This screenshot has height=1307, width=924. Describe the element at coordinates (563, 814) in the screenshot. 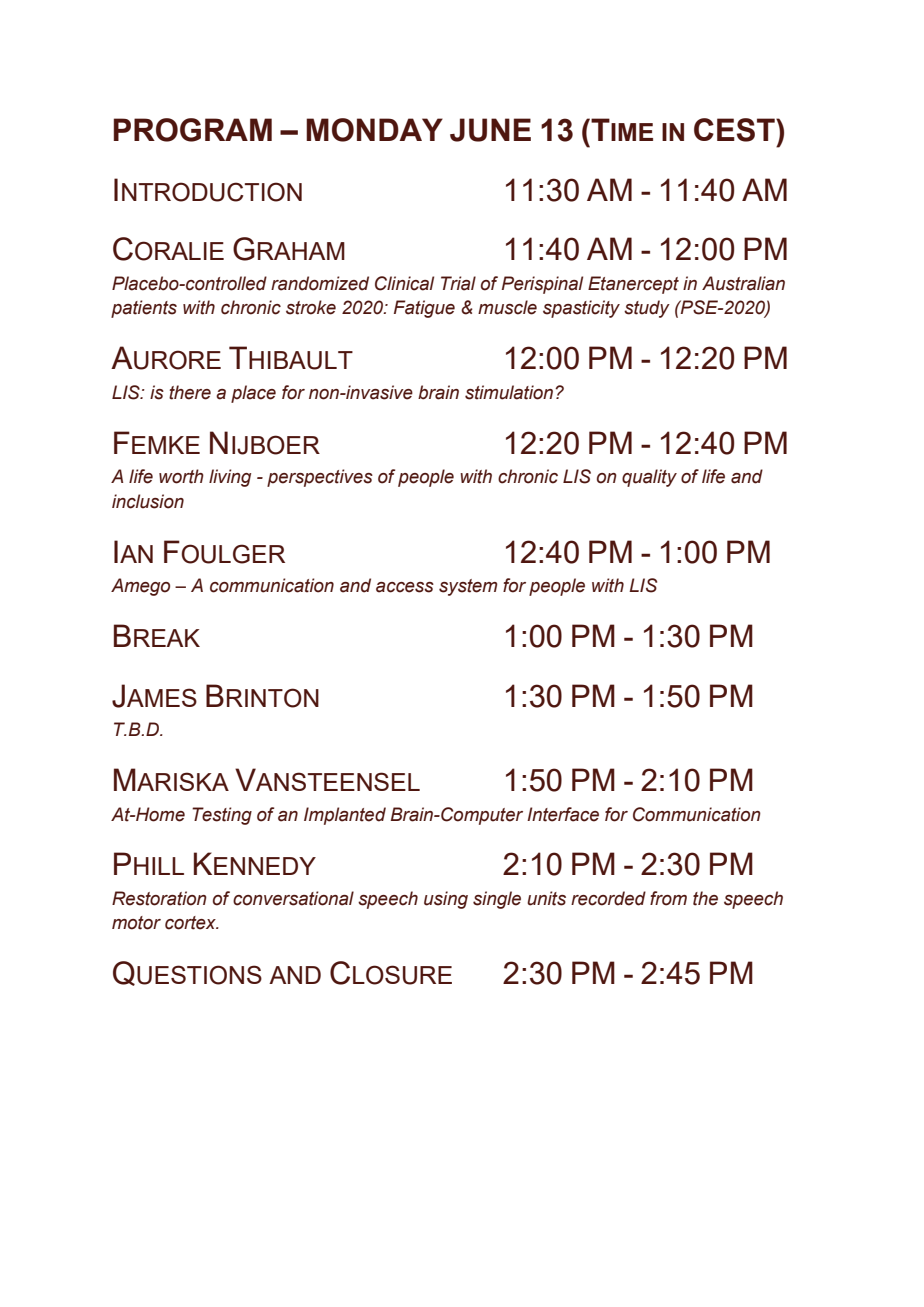

I see `Interface` at that location.
